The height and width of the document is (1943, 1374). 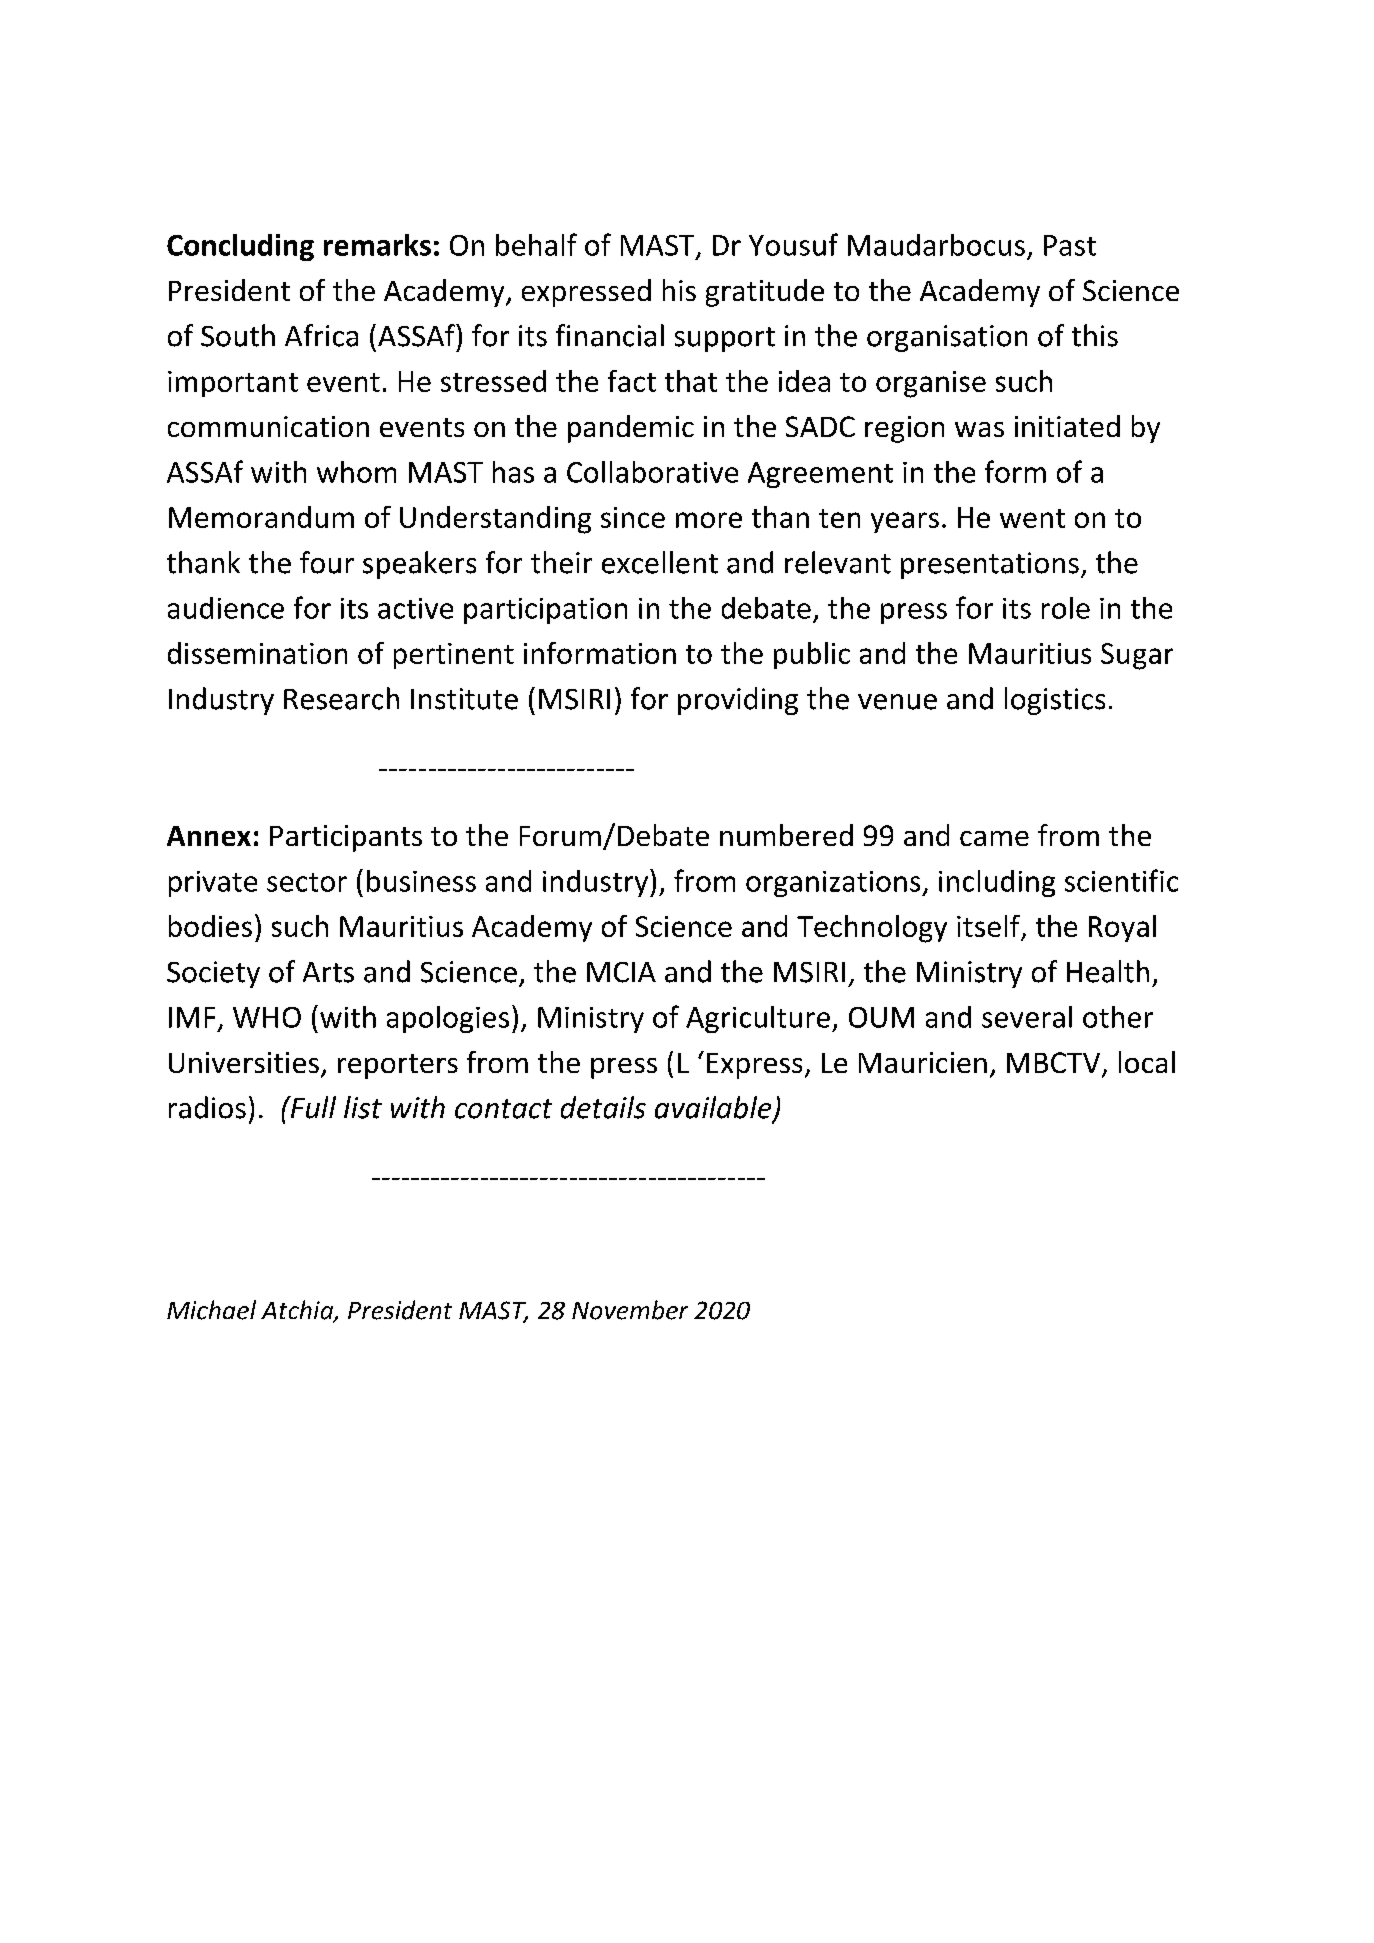 What do you see at coordinates (630, 1310) in the document?
I see `November` at bounding box center [630, 1310].
